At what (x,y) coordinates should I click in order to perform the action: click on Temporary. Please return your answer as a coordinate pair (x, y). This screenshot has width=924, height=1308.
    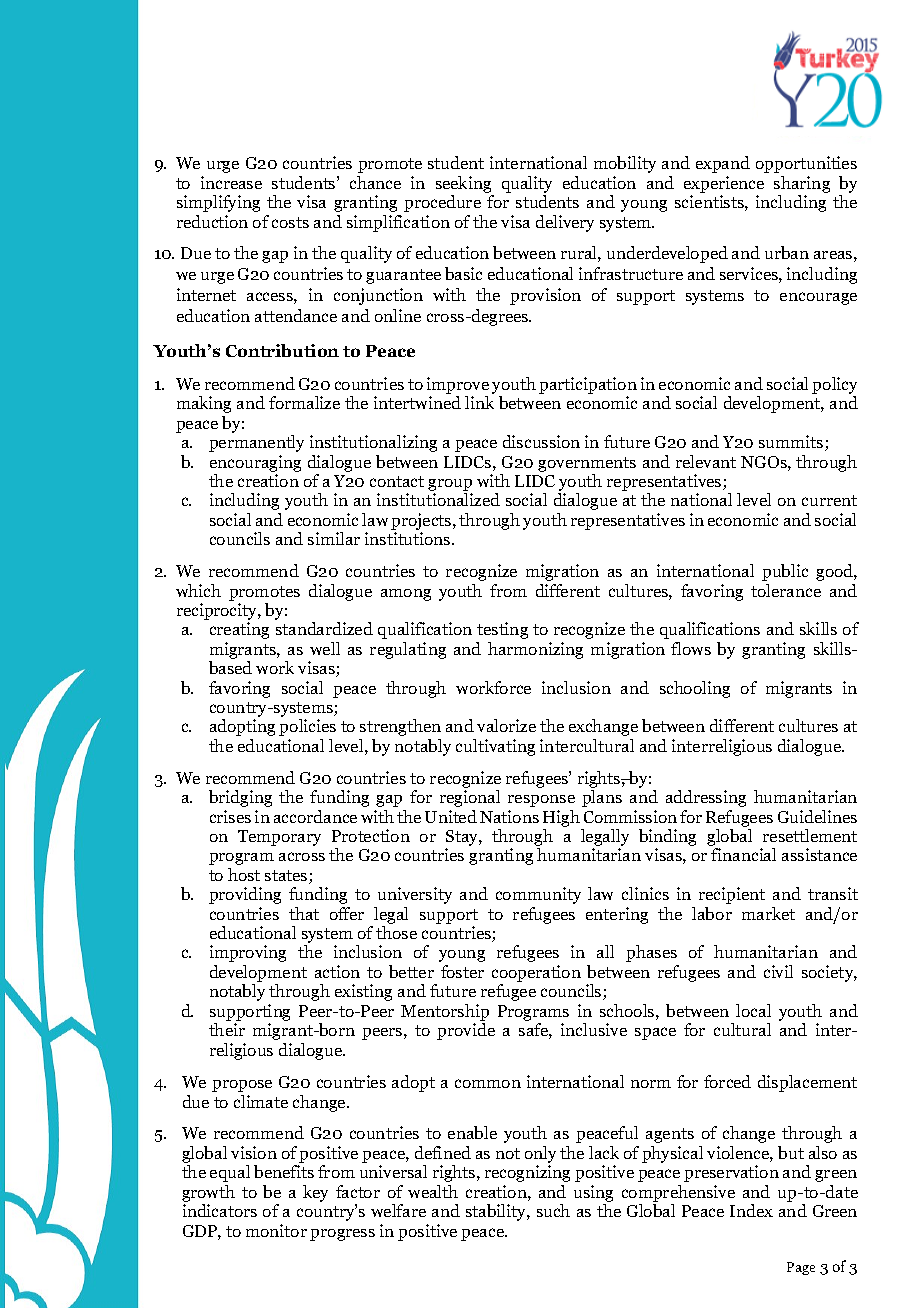
    Looking at the image, I should click on (279, 838).
